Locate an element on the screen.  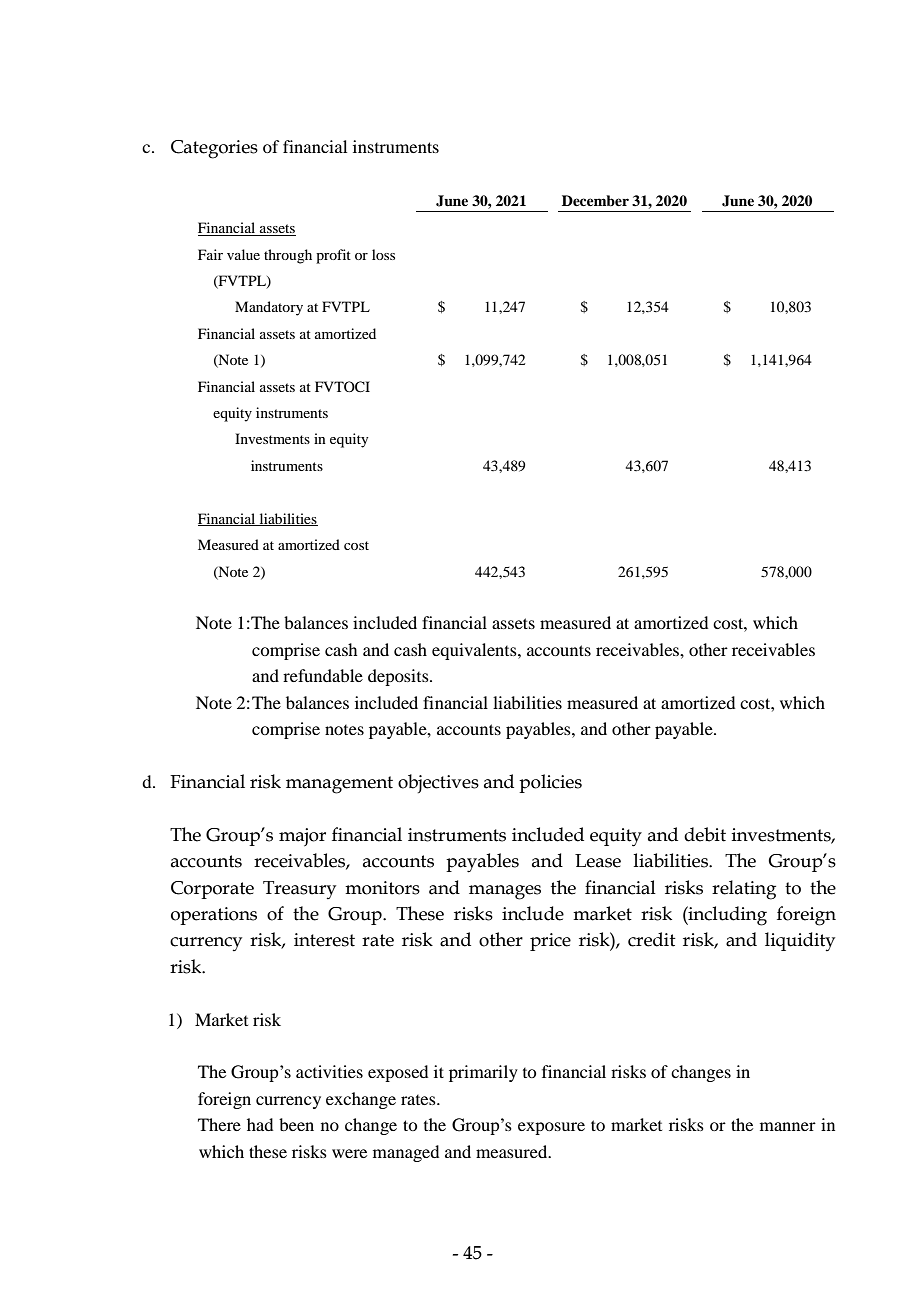
exposure is located at coordinates (551, 1128).
